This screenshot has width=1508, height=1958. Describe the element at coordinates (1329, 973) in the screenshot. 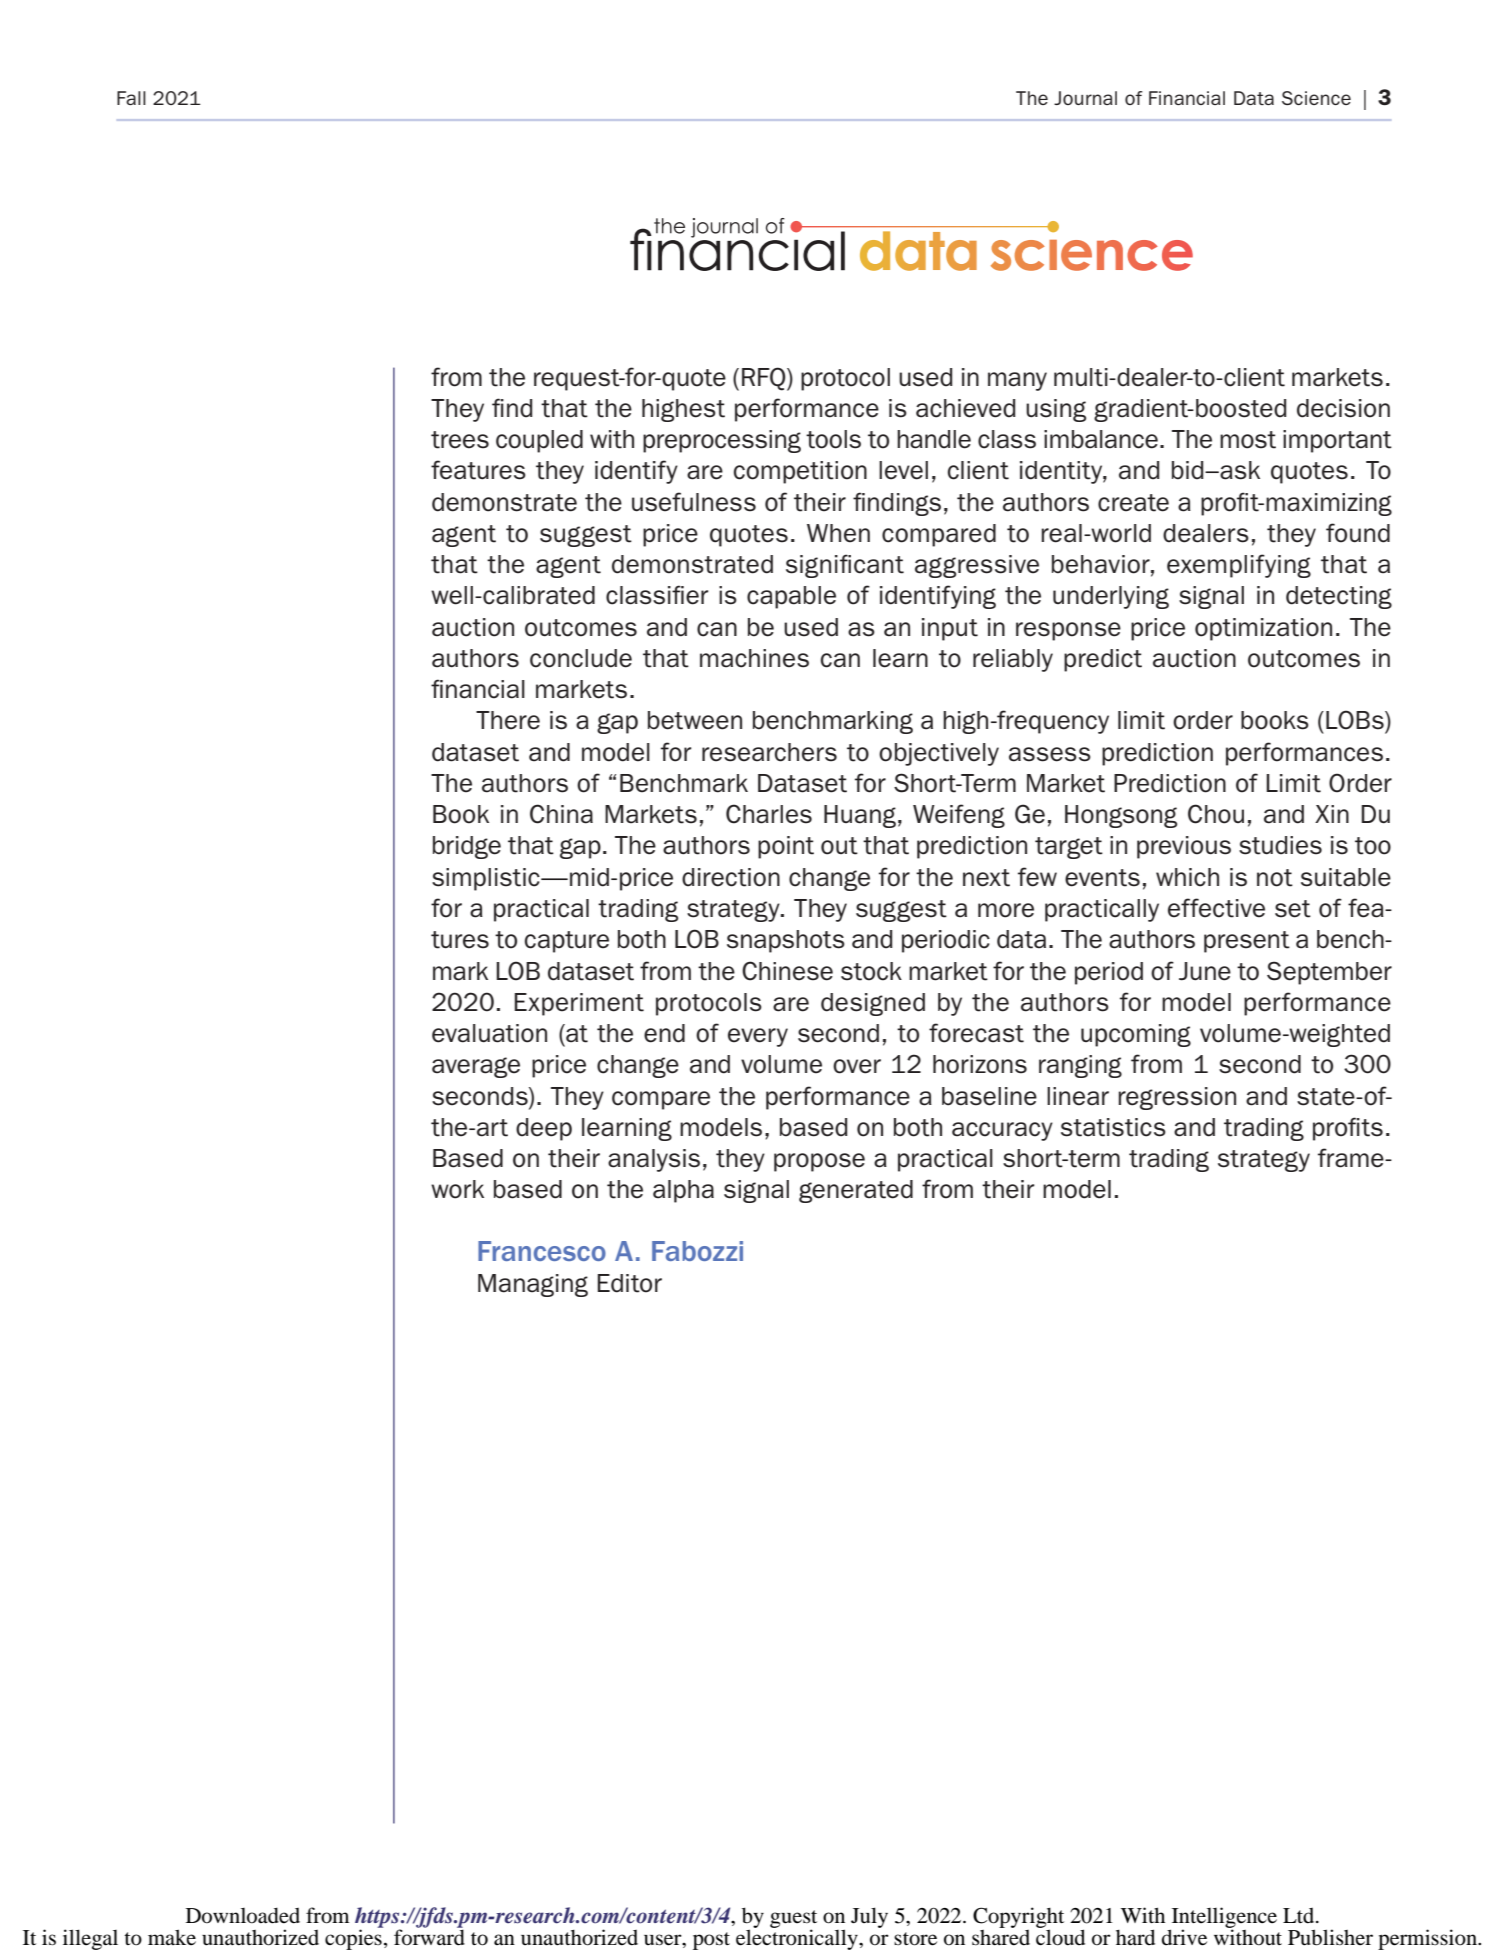

I see `September` at that location.
